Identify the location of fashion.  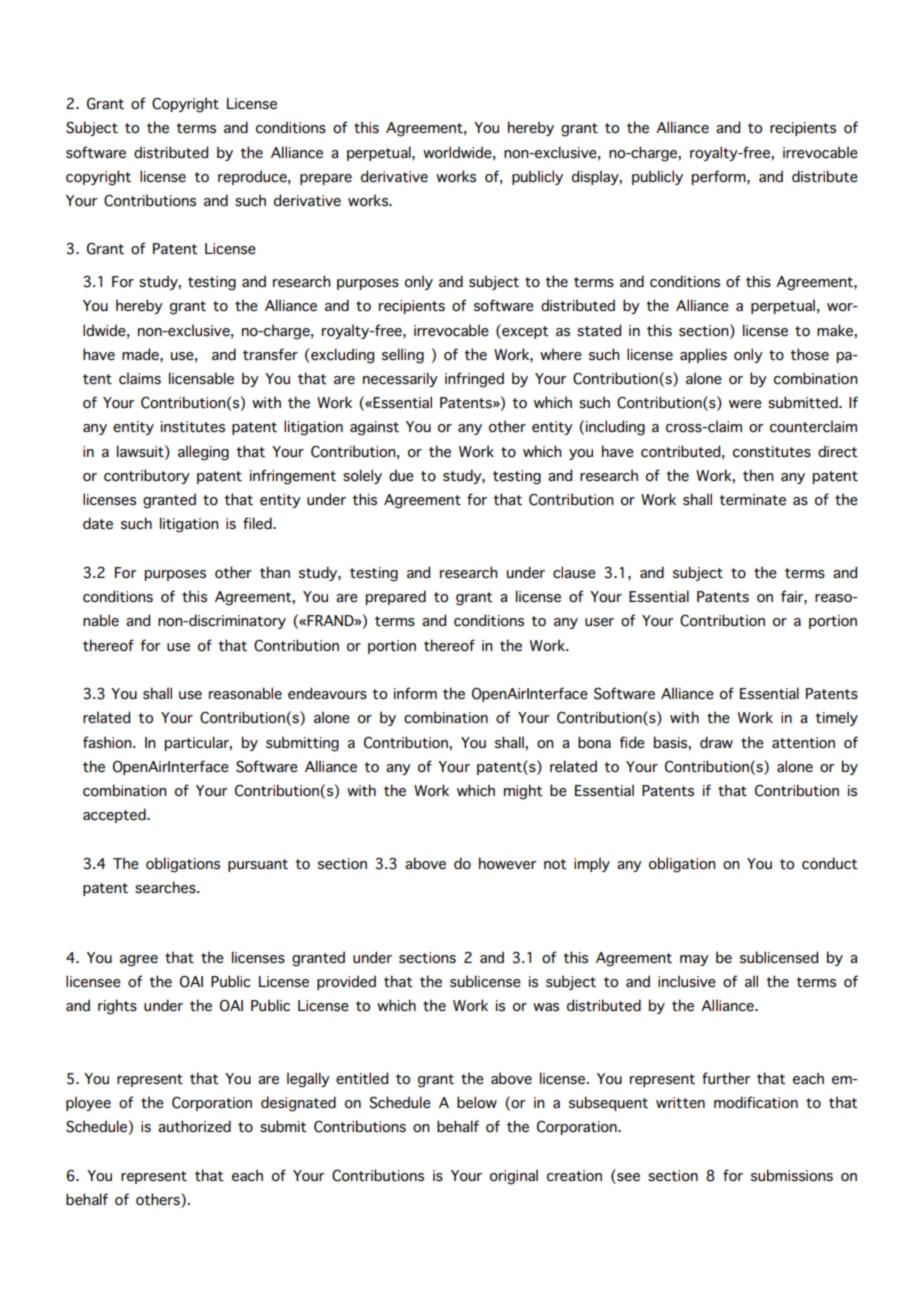
(108, 742).
